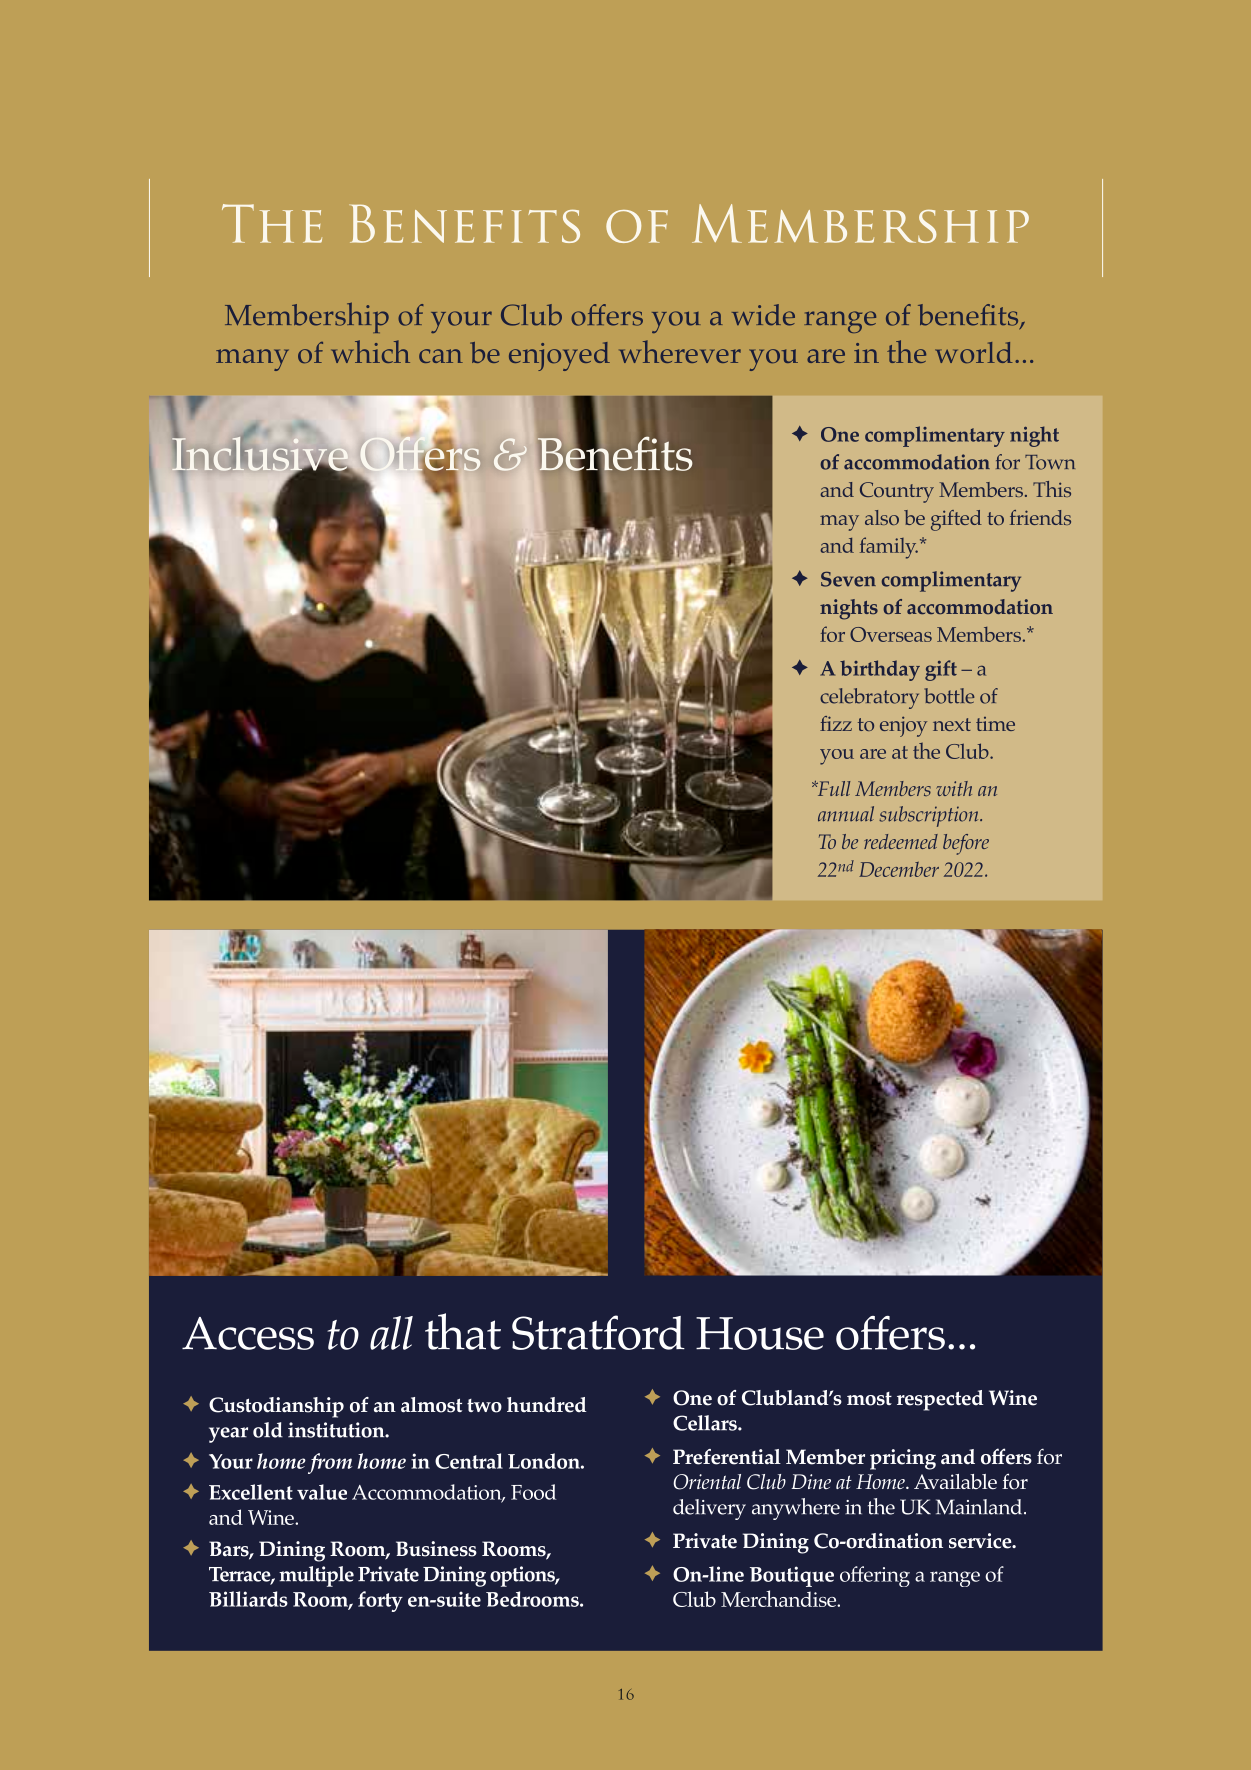 This screenshot has height=1770, width=1251. I want to click on House, so click(760, 1333).
